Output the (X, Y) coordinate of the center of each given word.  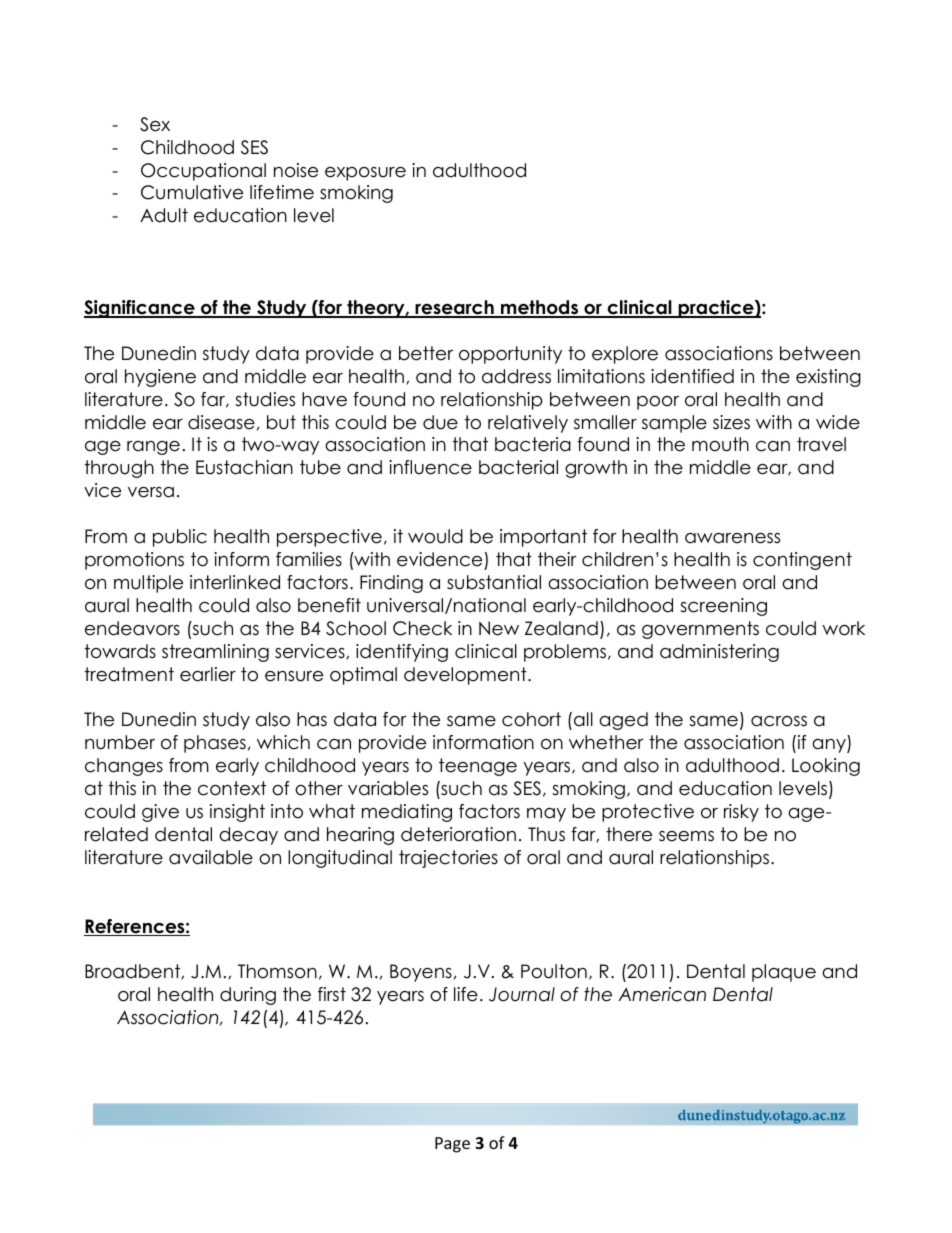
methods (540, 308)
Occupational (203, 172)
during (248, 996)
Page (452, 1145)
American (662, 994)
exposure (365, 174)
